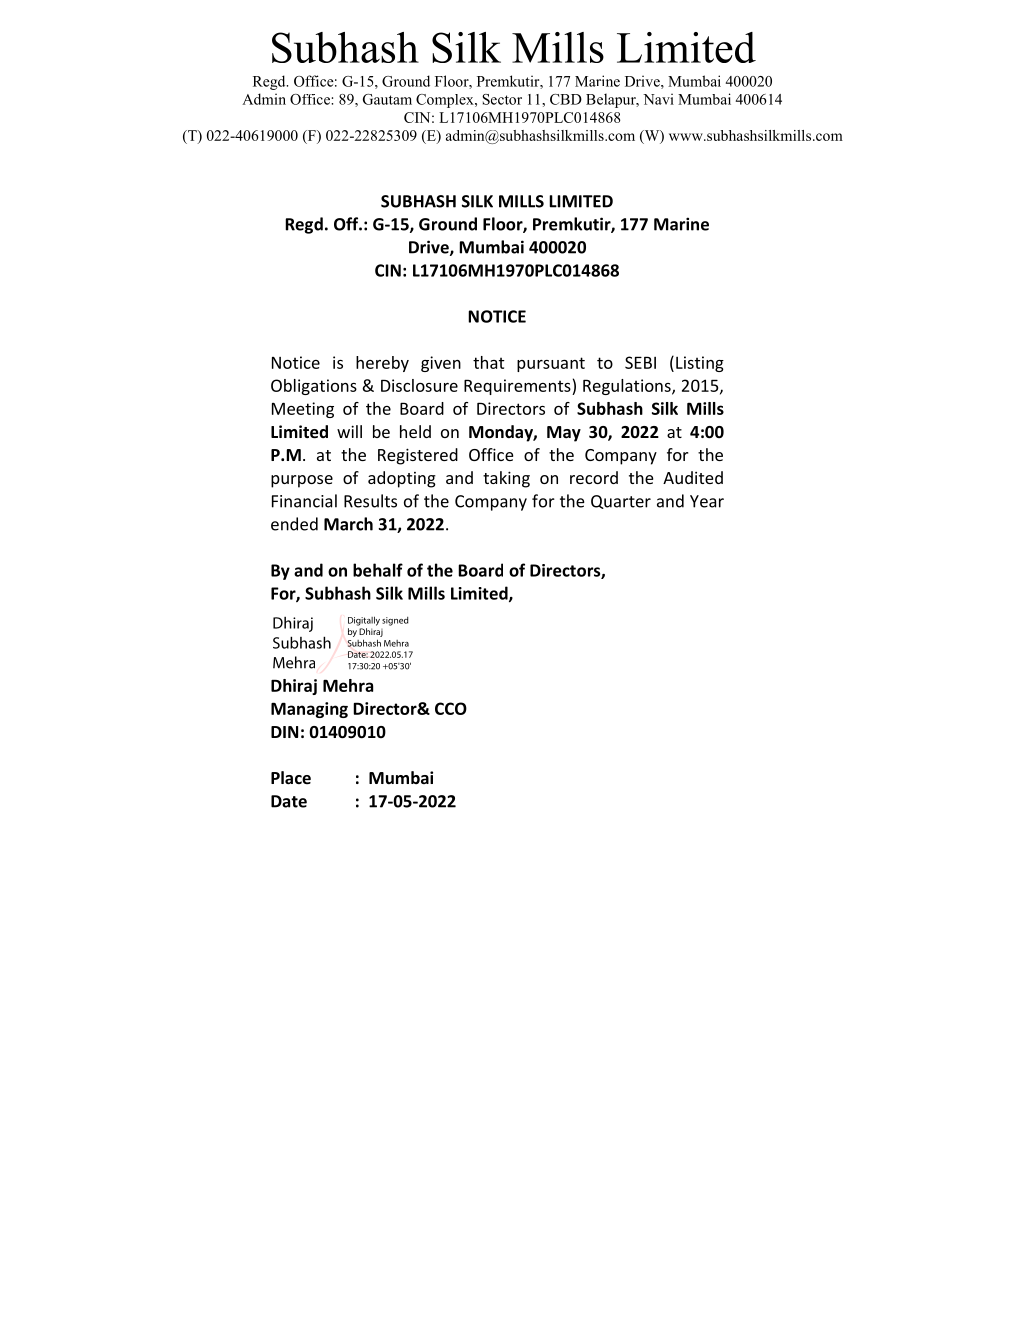  I want to click on CCO, so click(451, 708).
